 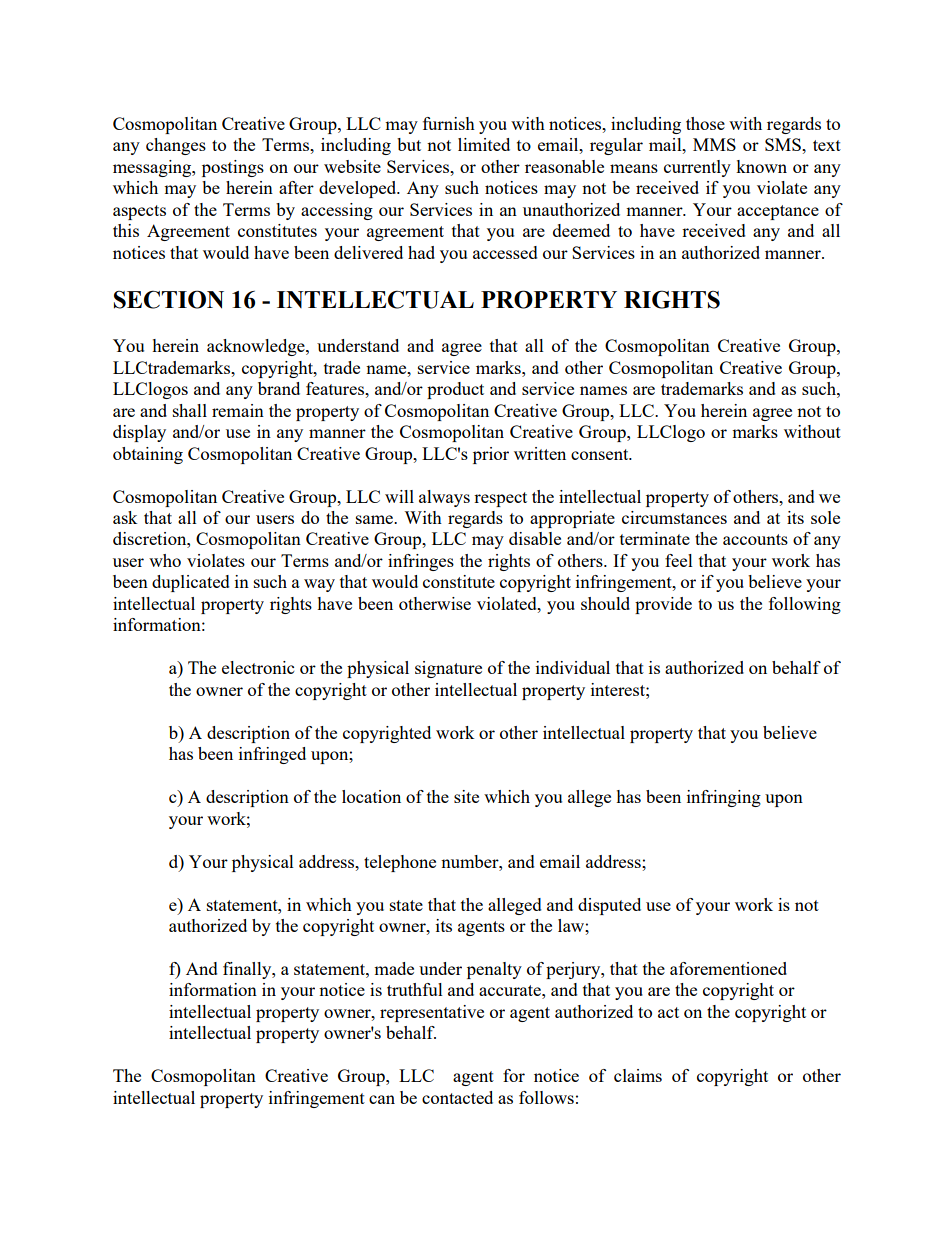 I want to click on who, so click(x=165, y=560).
